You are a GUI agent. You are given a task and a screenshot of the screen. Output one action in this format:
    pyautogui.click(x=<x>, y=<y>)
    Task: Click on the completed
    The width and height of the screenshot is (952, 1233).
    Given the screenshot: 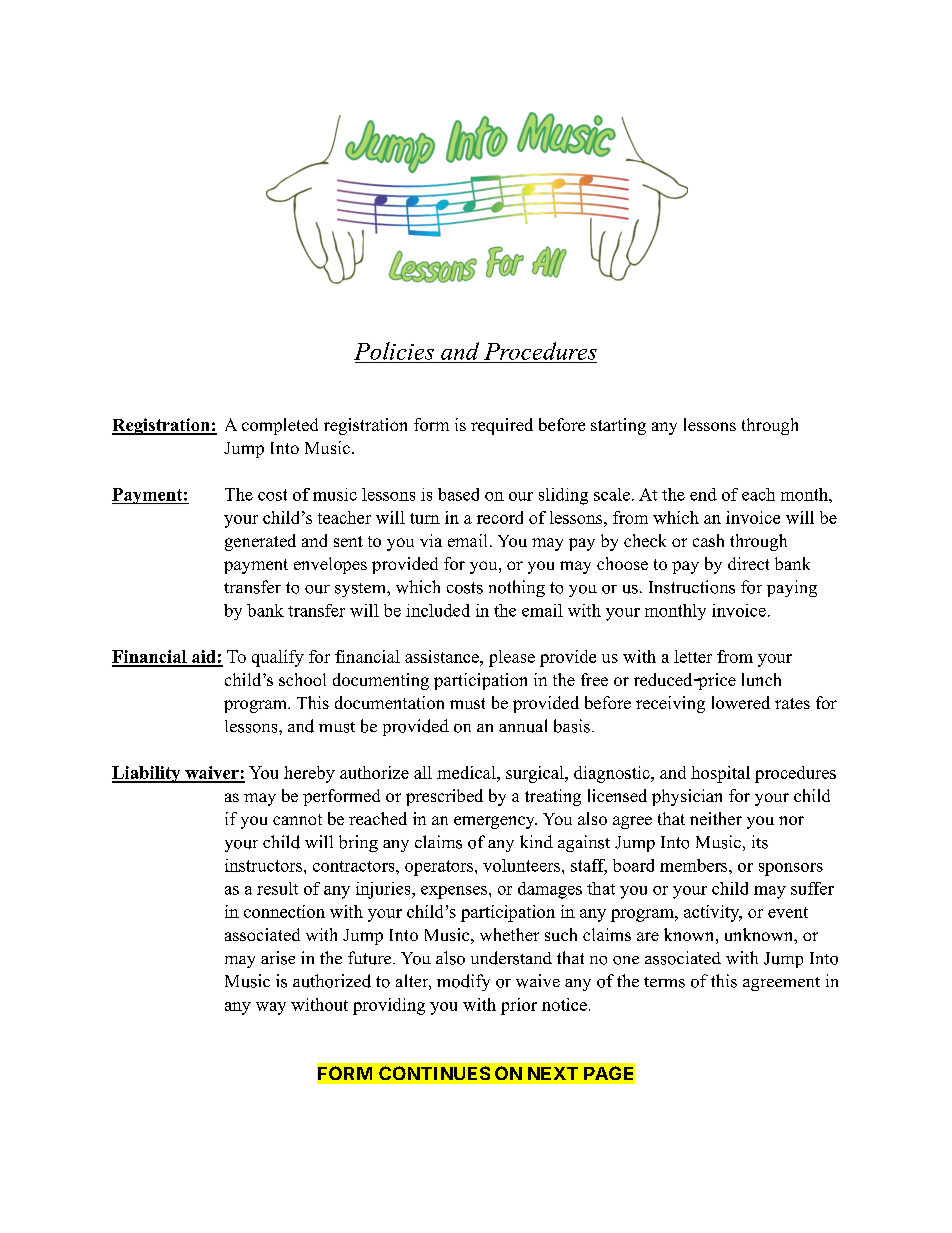 What is the action you would take?
    pyautogui.click(x=280, y=426)
